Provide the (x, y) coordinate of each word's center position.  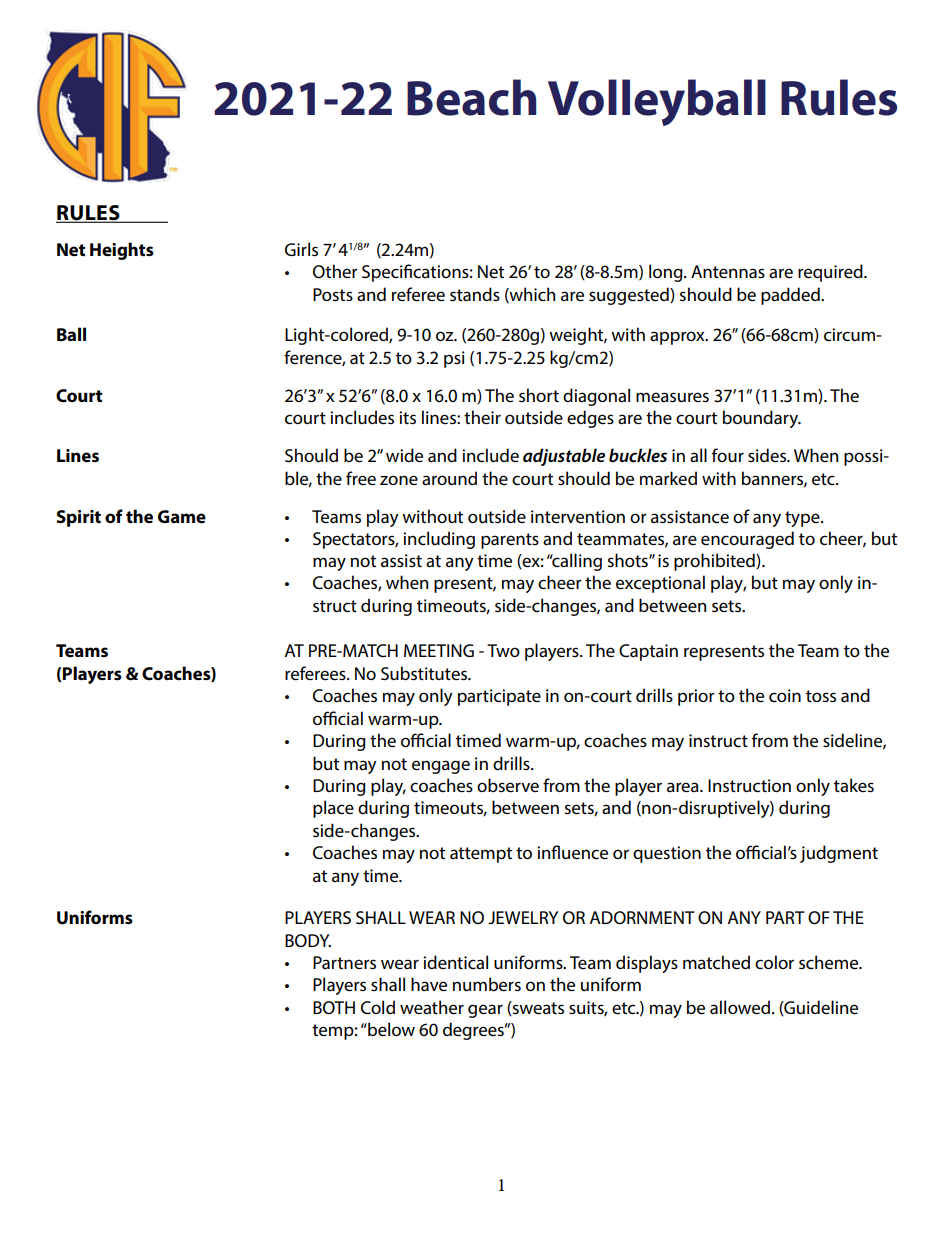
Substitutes (425, 673)
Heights (122, 251)
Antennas (728, 271)
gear (485, 1011)
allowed (740, 1007)
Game (182, 516)
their (482, 417)
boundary (761, 419)
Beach (472, 97)
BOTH (334, 1008)
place (333, 809)
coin (785, 695)
